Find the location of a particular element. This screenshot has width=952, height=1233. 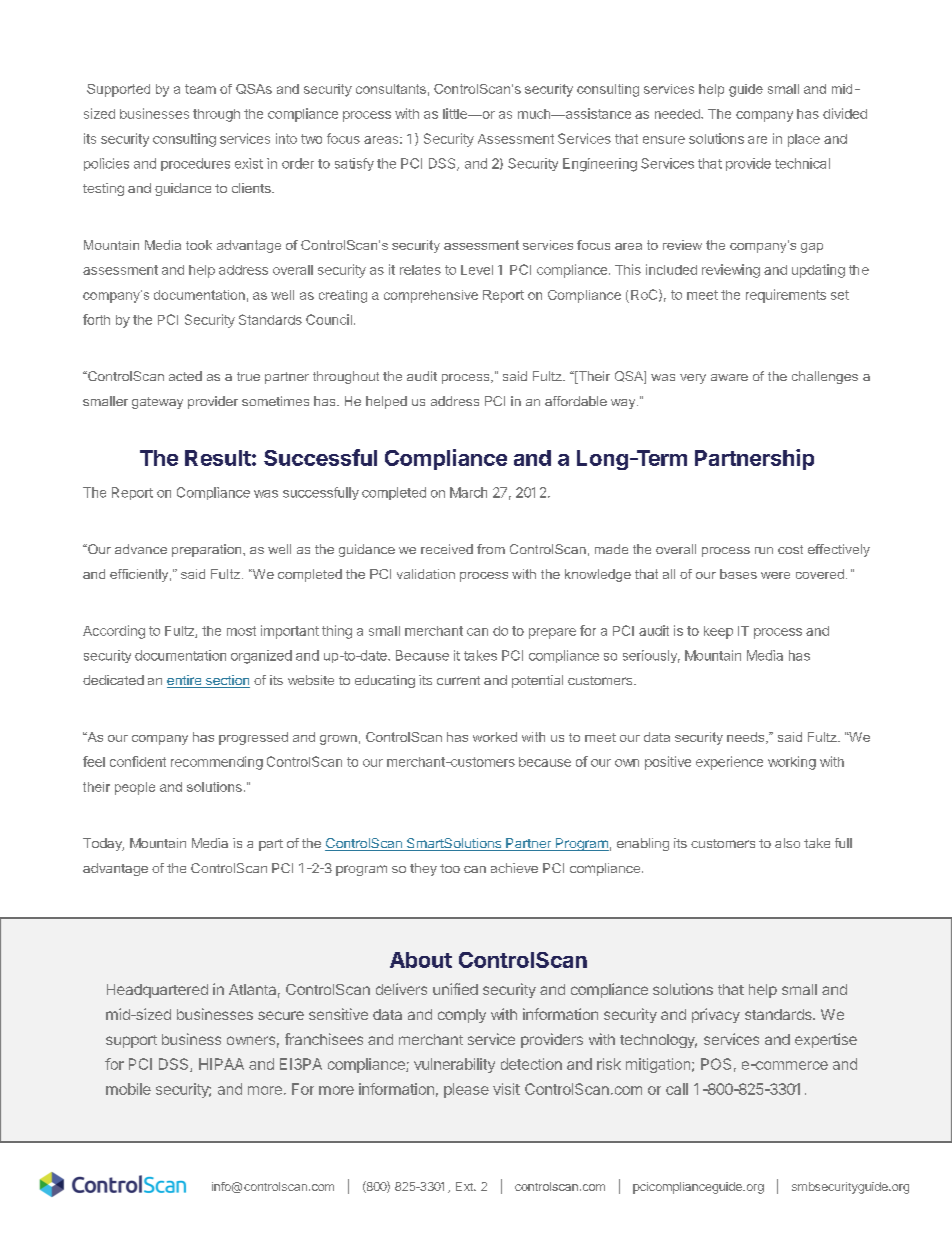

call is located at coordinates (677, 1089).
